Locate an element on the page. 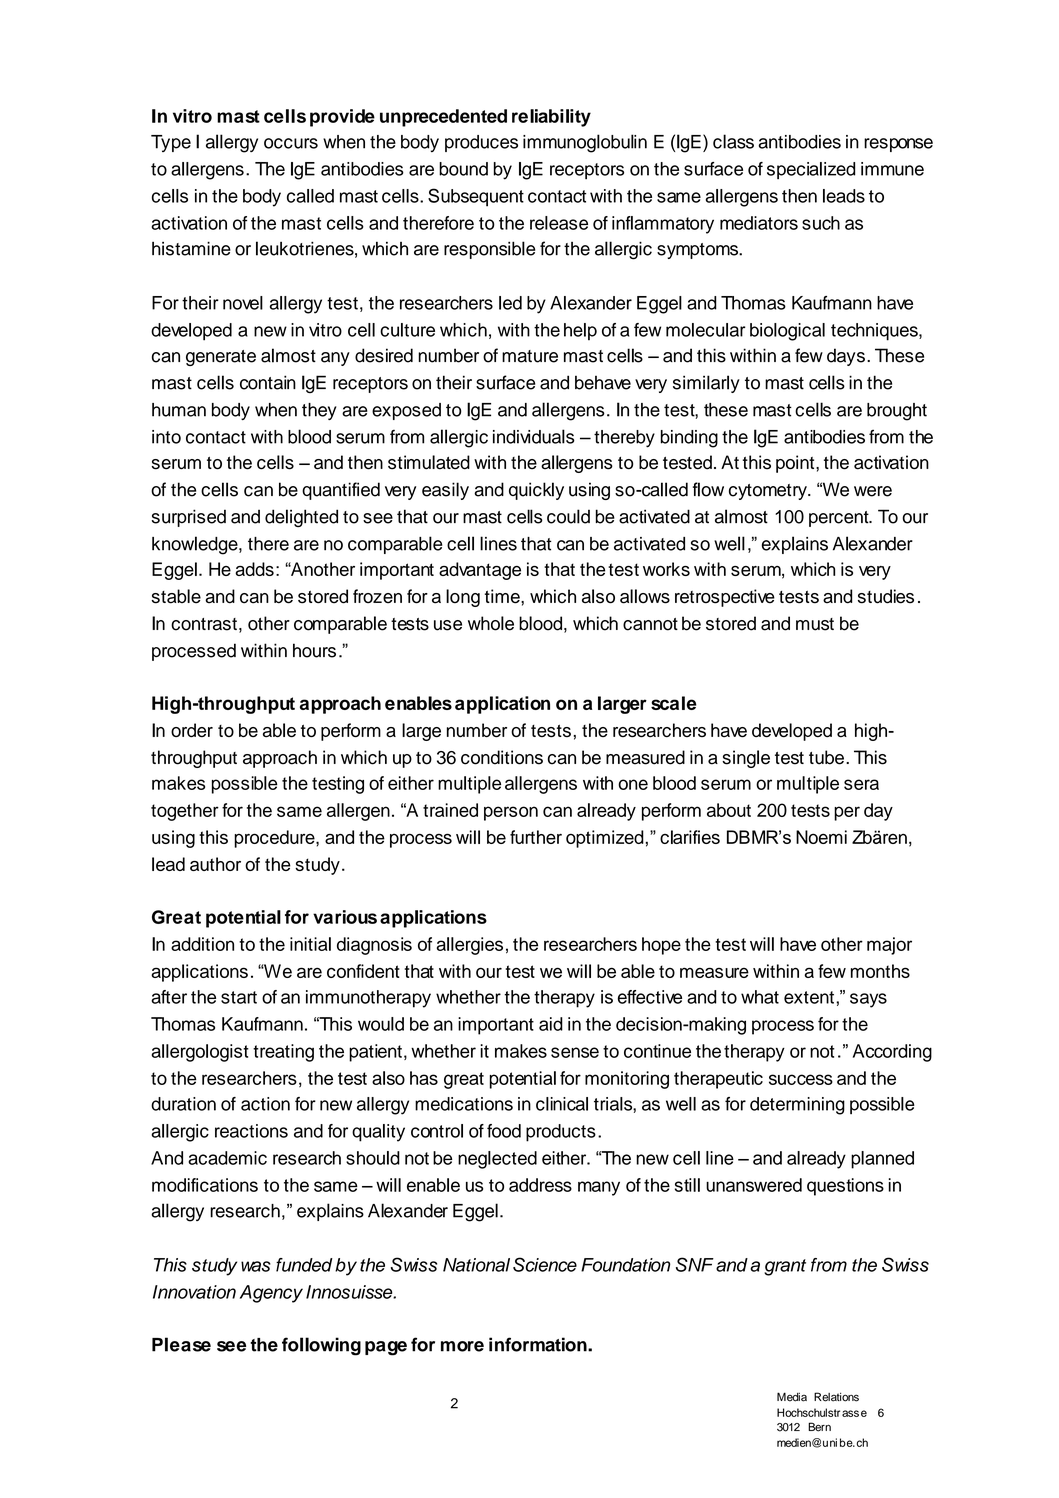 The width and height of the document is (1059, 1498). occurs is located at coordinates (291, 143).
